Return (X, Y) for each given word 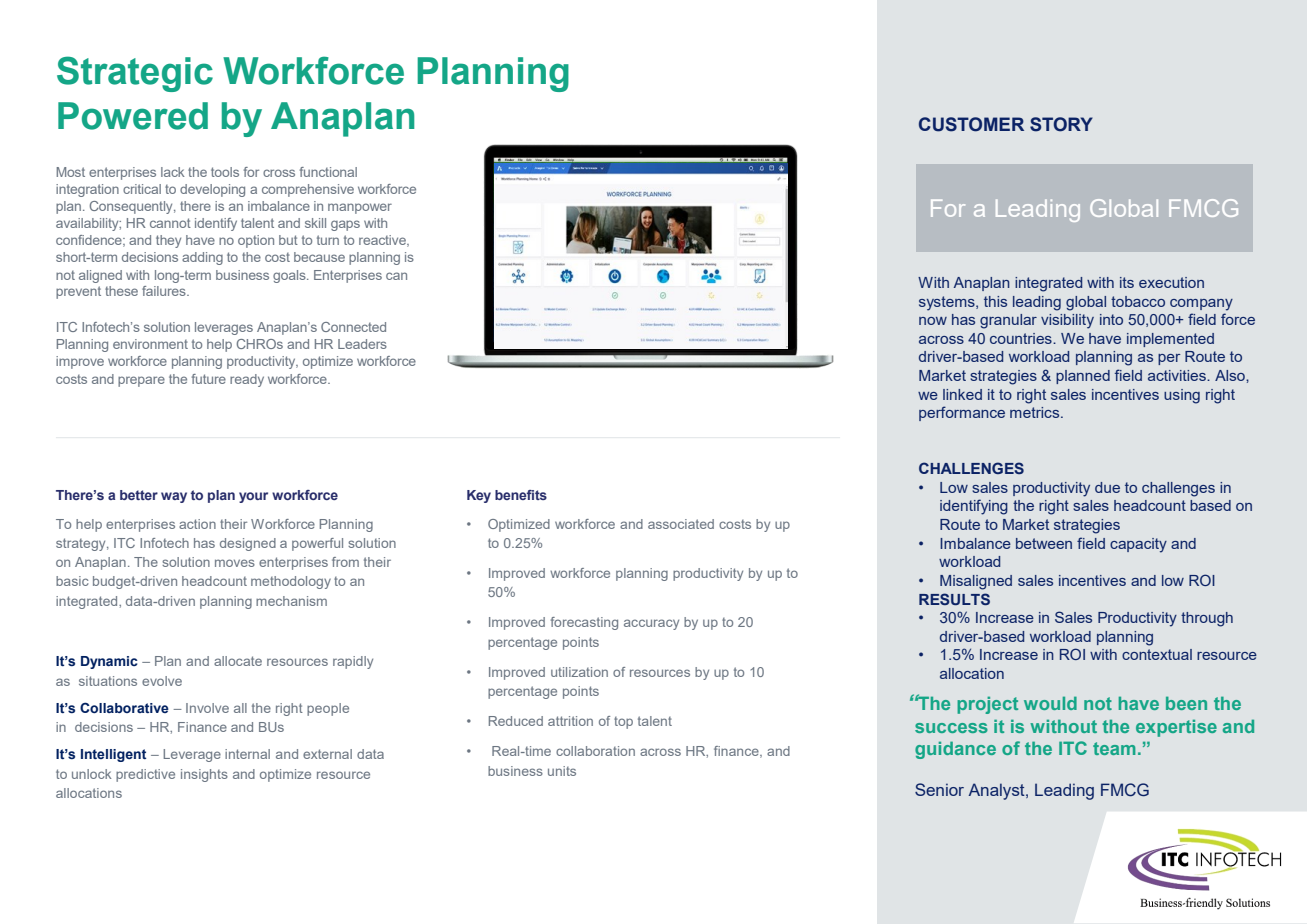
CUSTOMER (971, 124)
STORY (1061, 124)
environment (150, 344)
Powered (133, 116)
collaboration (595, 751)
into (1111, 319)
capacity (1138, 545)
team (1114, 748)
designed (248, 544)
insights (204, 775)
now (933, 321)
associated (681, 524)
